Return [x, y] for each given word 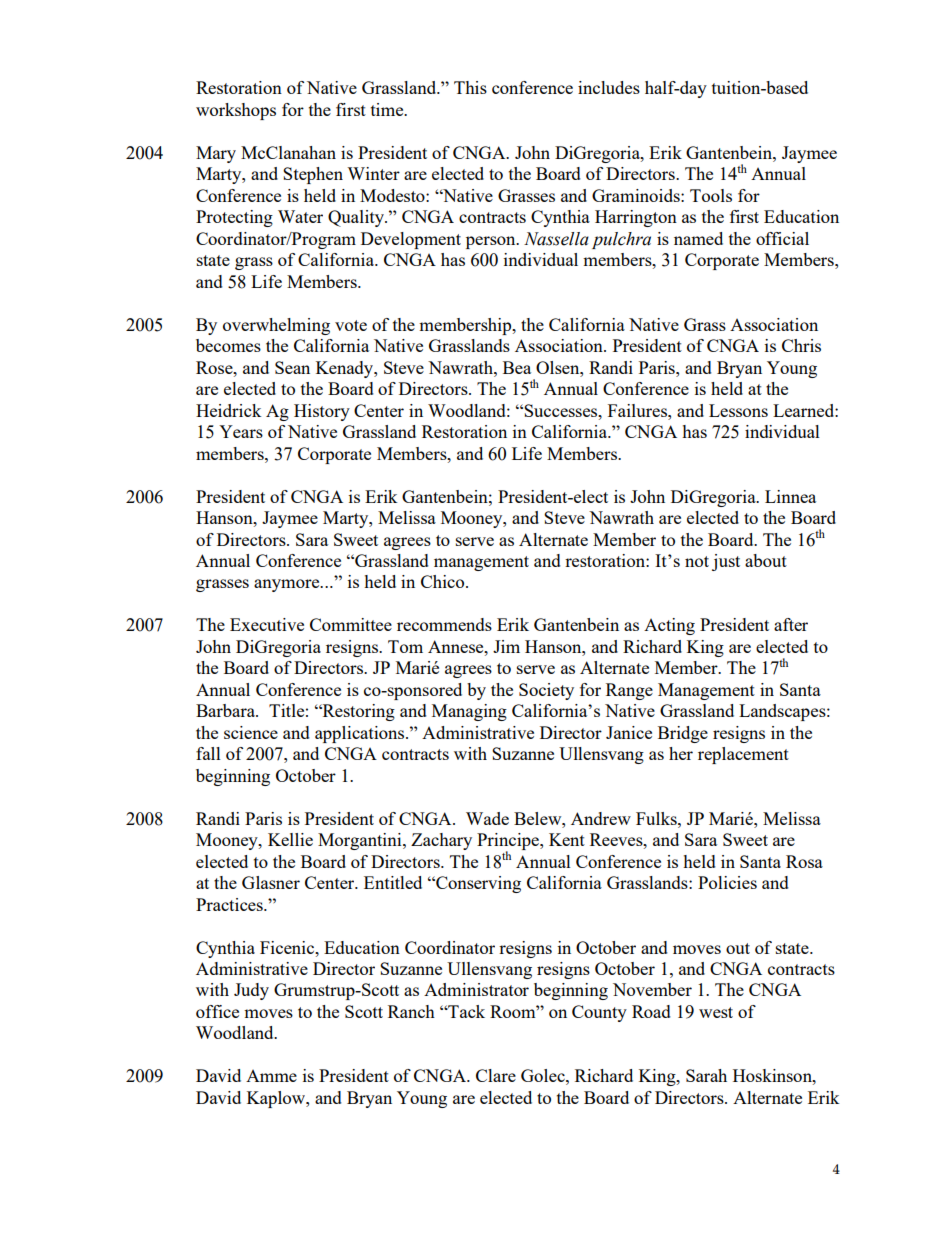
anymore [288, 585]
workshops [236, 111]
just [726, 562]
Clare [496, 1075]
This [470, 87]
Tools [711, 195]
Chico [444, 581]
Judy [251, 991]
